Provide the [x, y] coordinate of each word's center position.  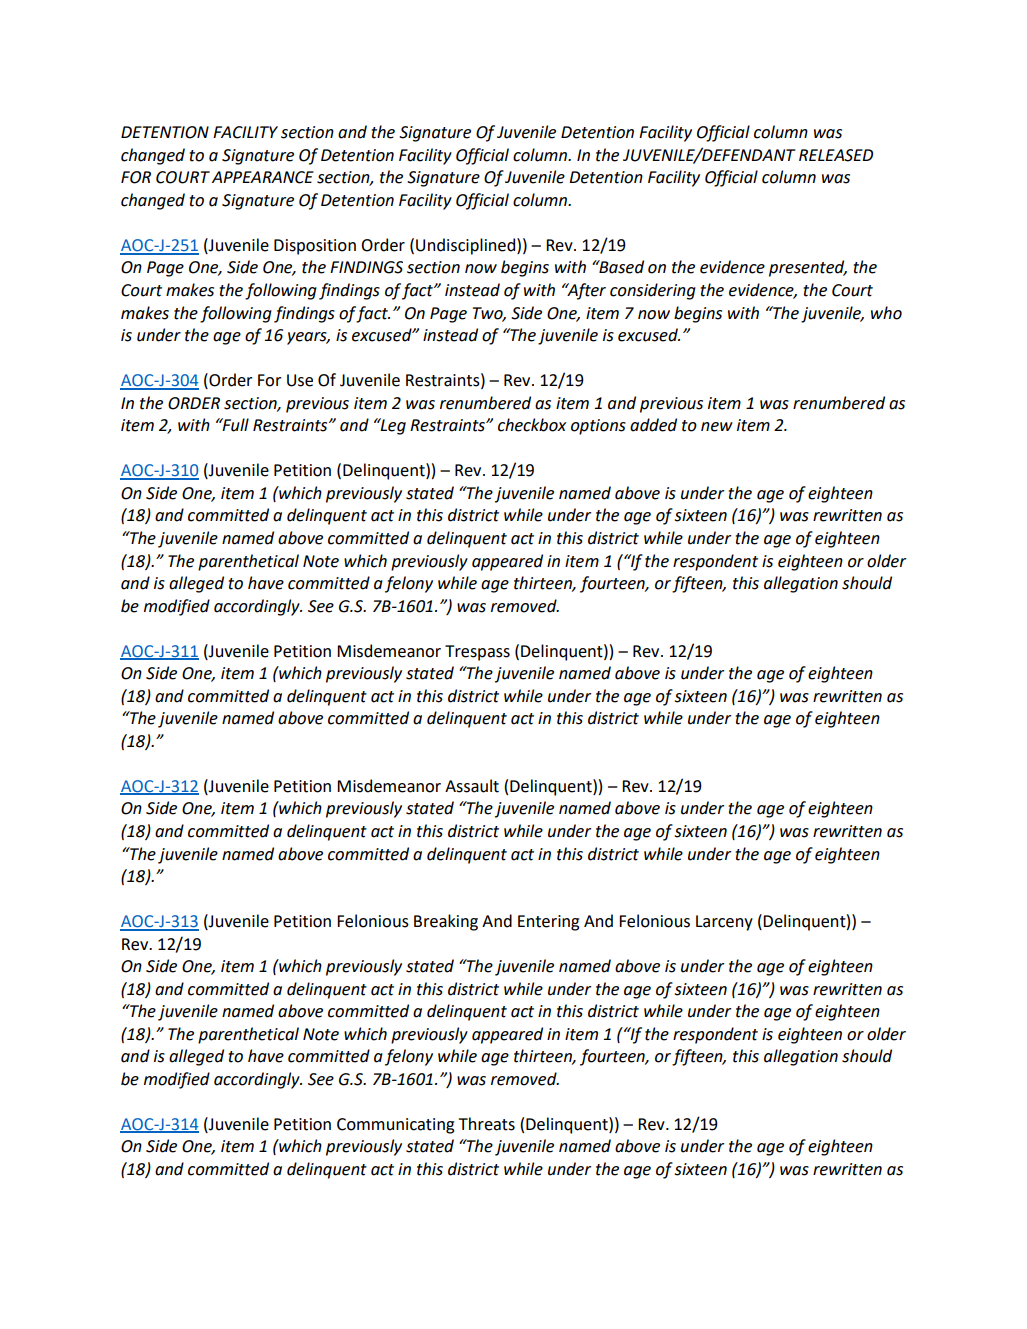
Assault [472, 786]
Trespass [477, 653]
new [717, 427]
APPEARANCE [263, 177]
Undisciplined [467, 246]
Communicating [395, 1126]
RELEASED [836, 155]
